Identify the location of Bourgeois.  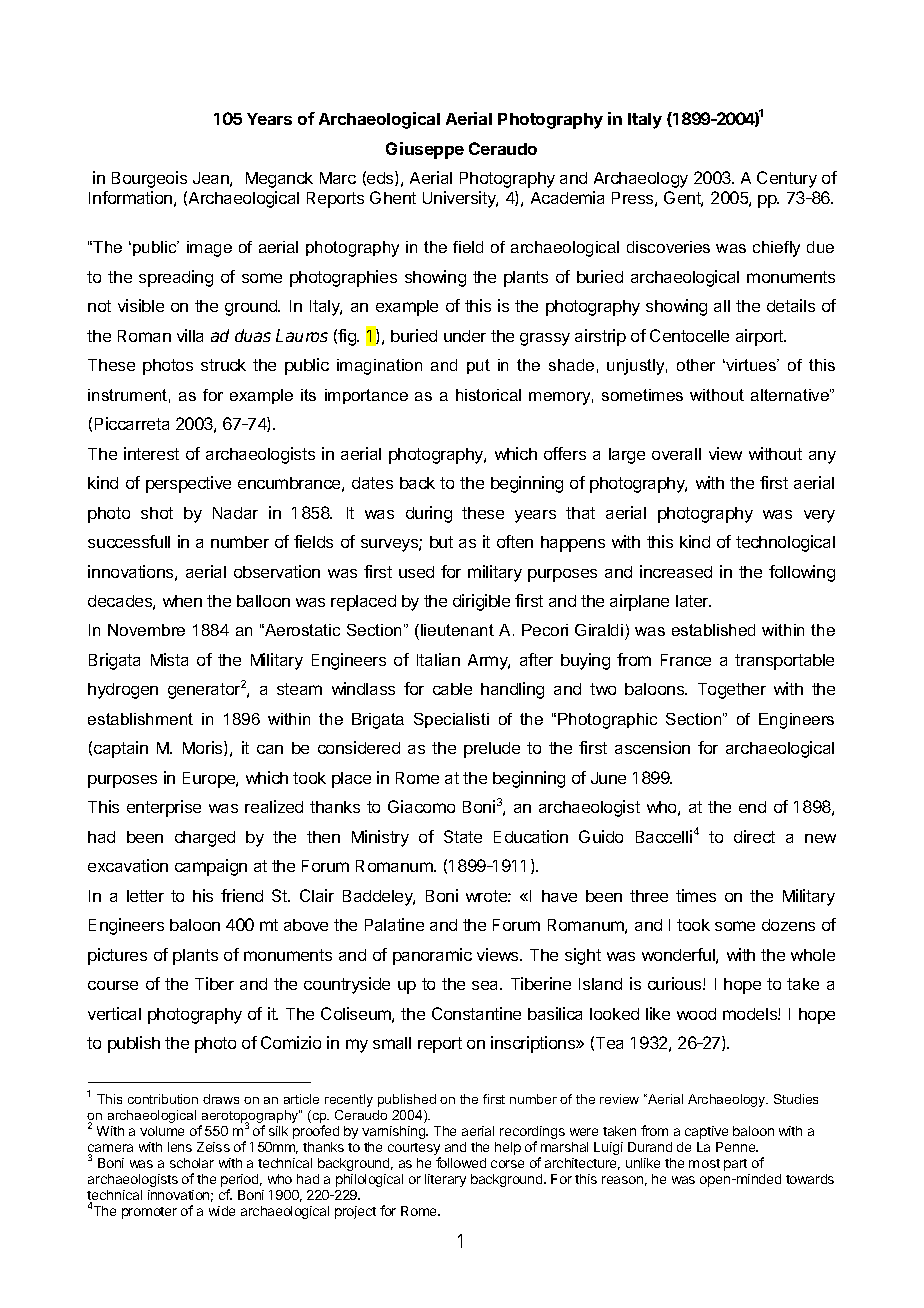
(149, 179).
